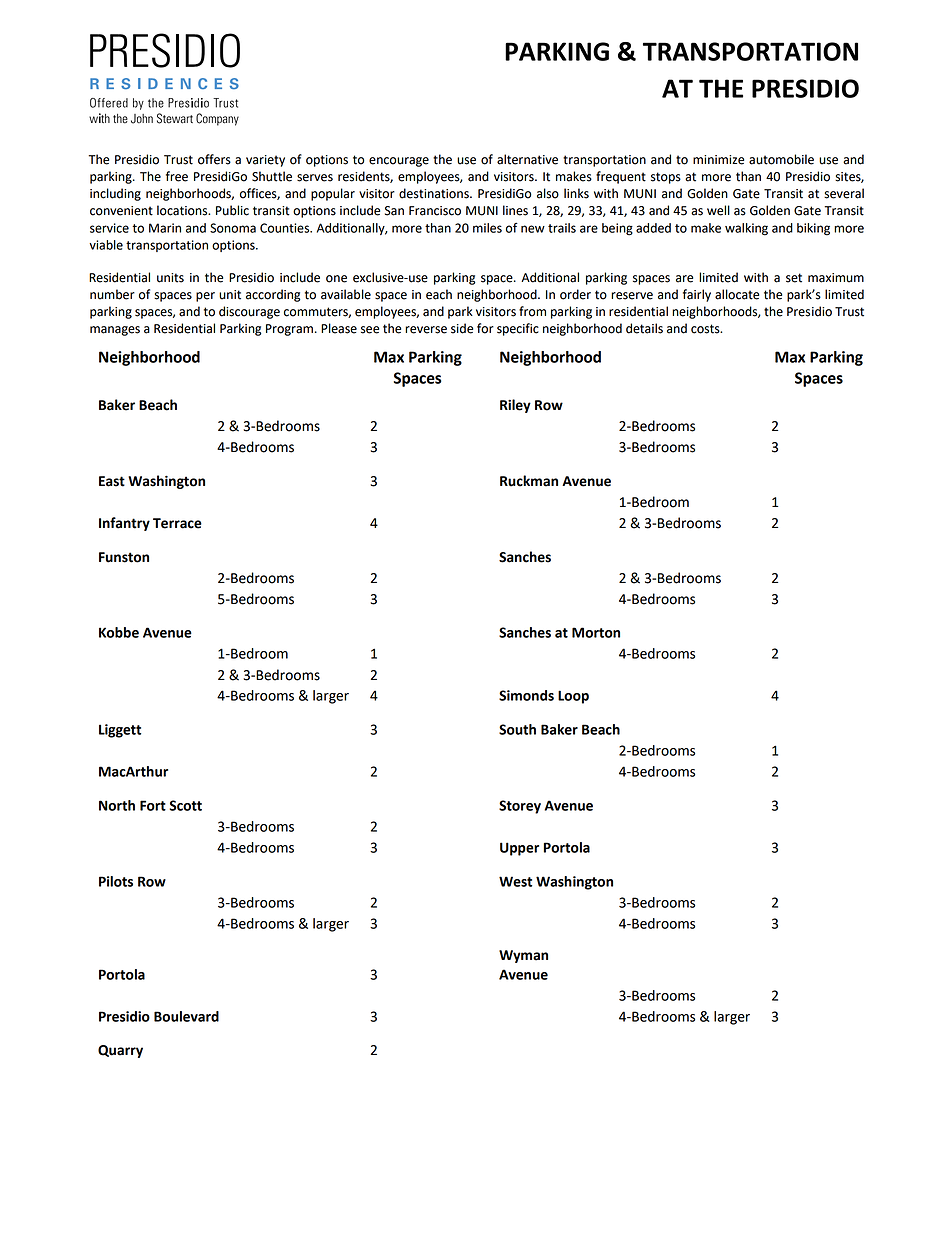 This document has width=952, height=1233. What do you see at coordinates (515, 881) in the document?
I see `West` at bounding box center [515, 881].
